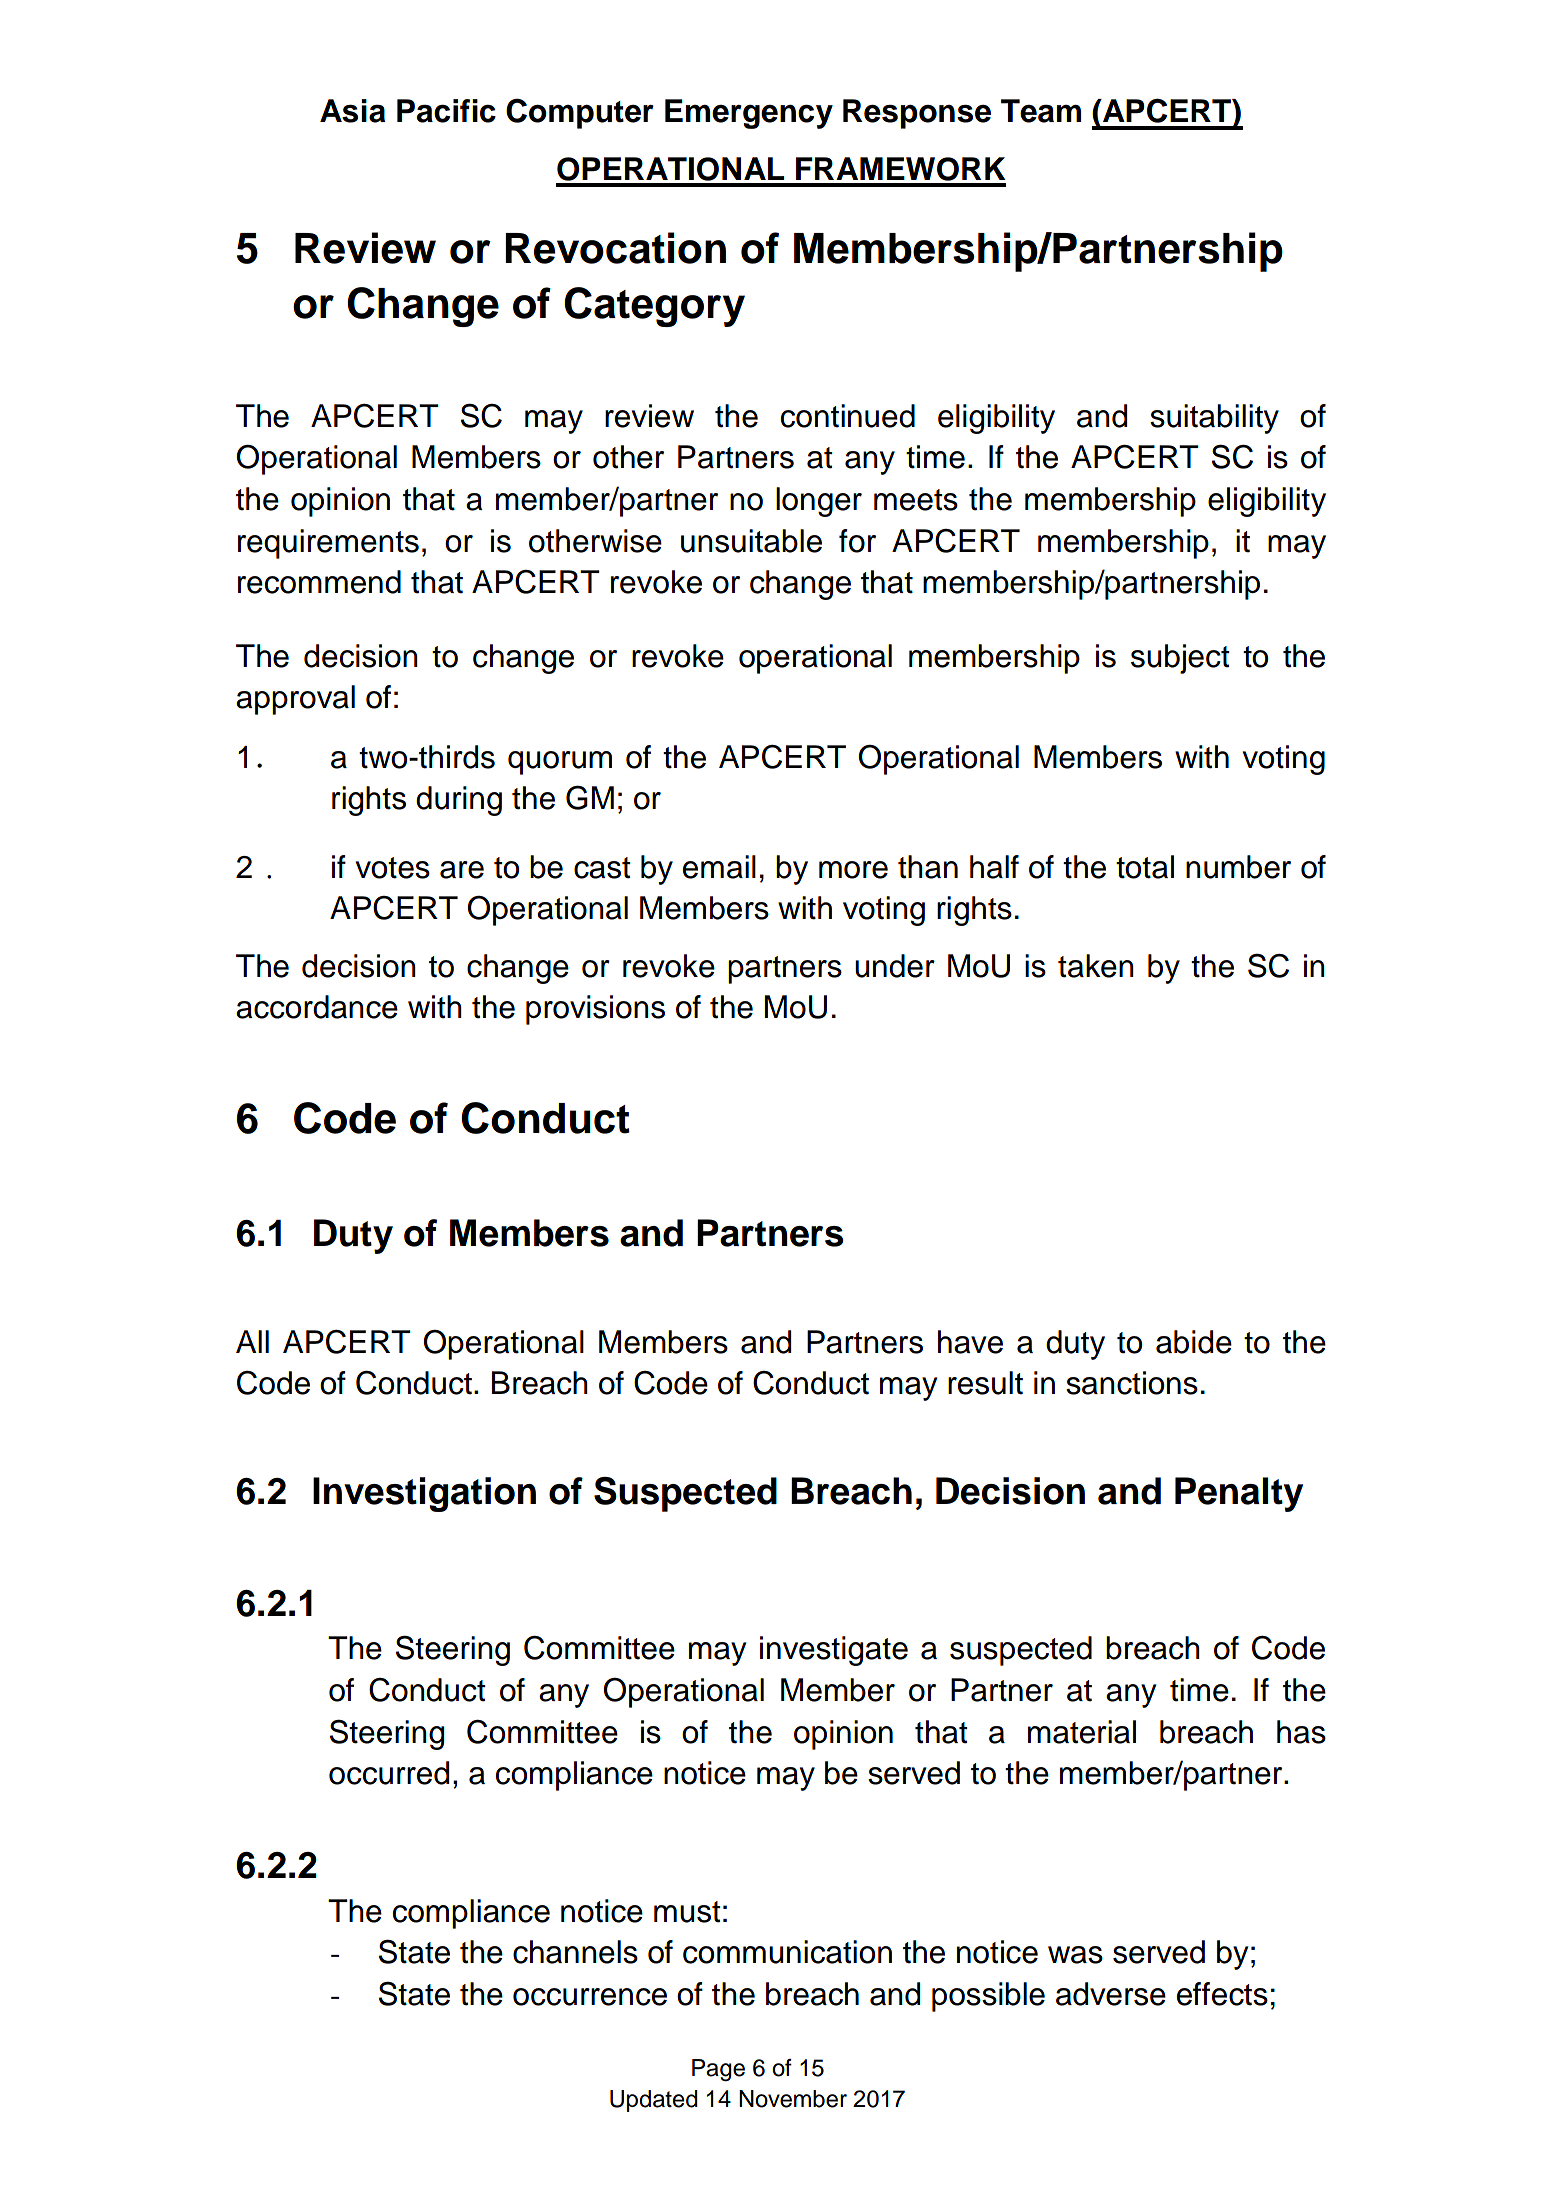  Describe the element at coordinates (793, 2099) in the page. I see `November` at that location.
